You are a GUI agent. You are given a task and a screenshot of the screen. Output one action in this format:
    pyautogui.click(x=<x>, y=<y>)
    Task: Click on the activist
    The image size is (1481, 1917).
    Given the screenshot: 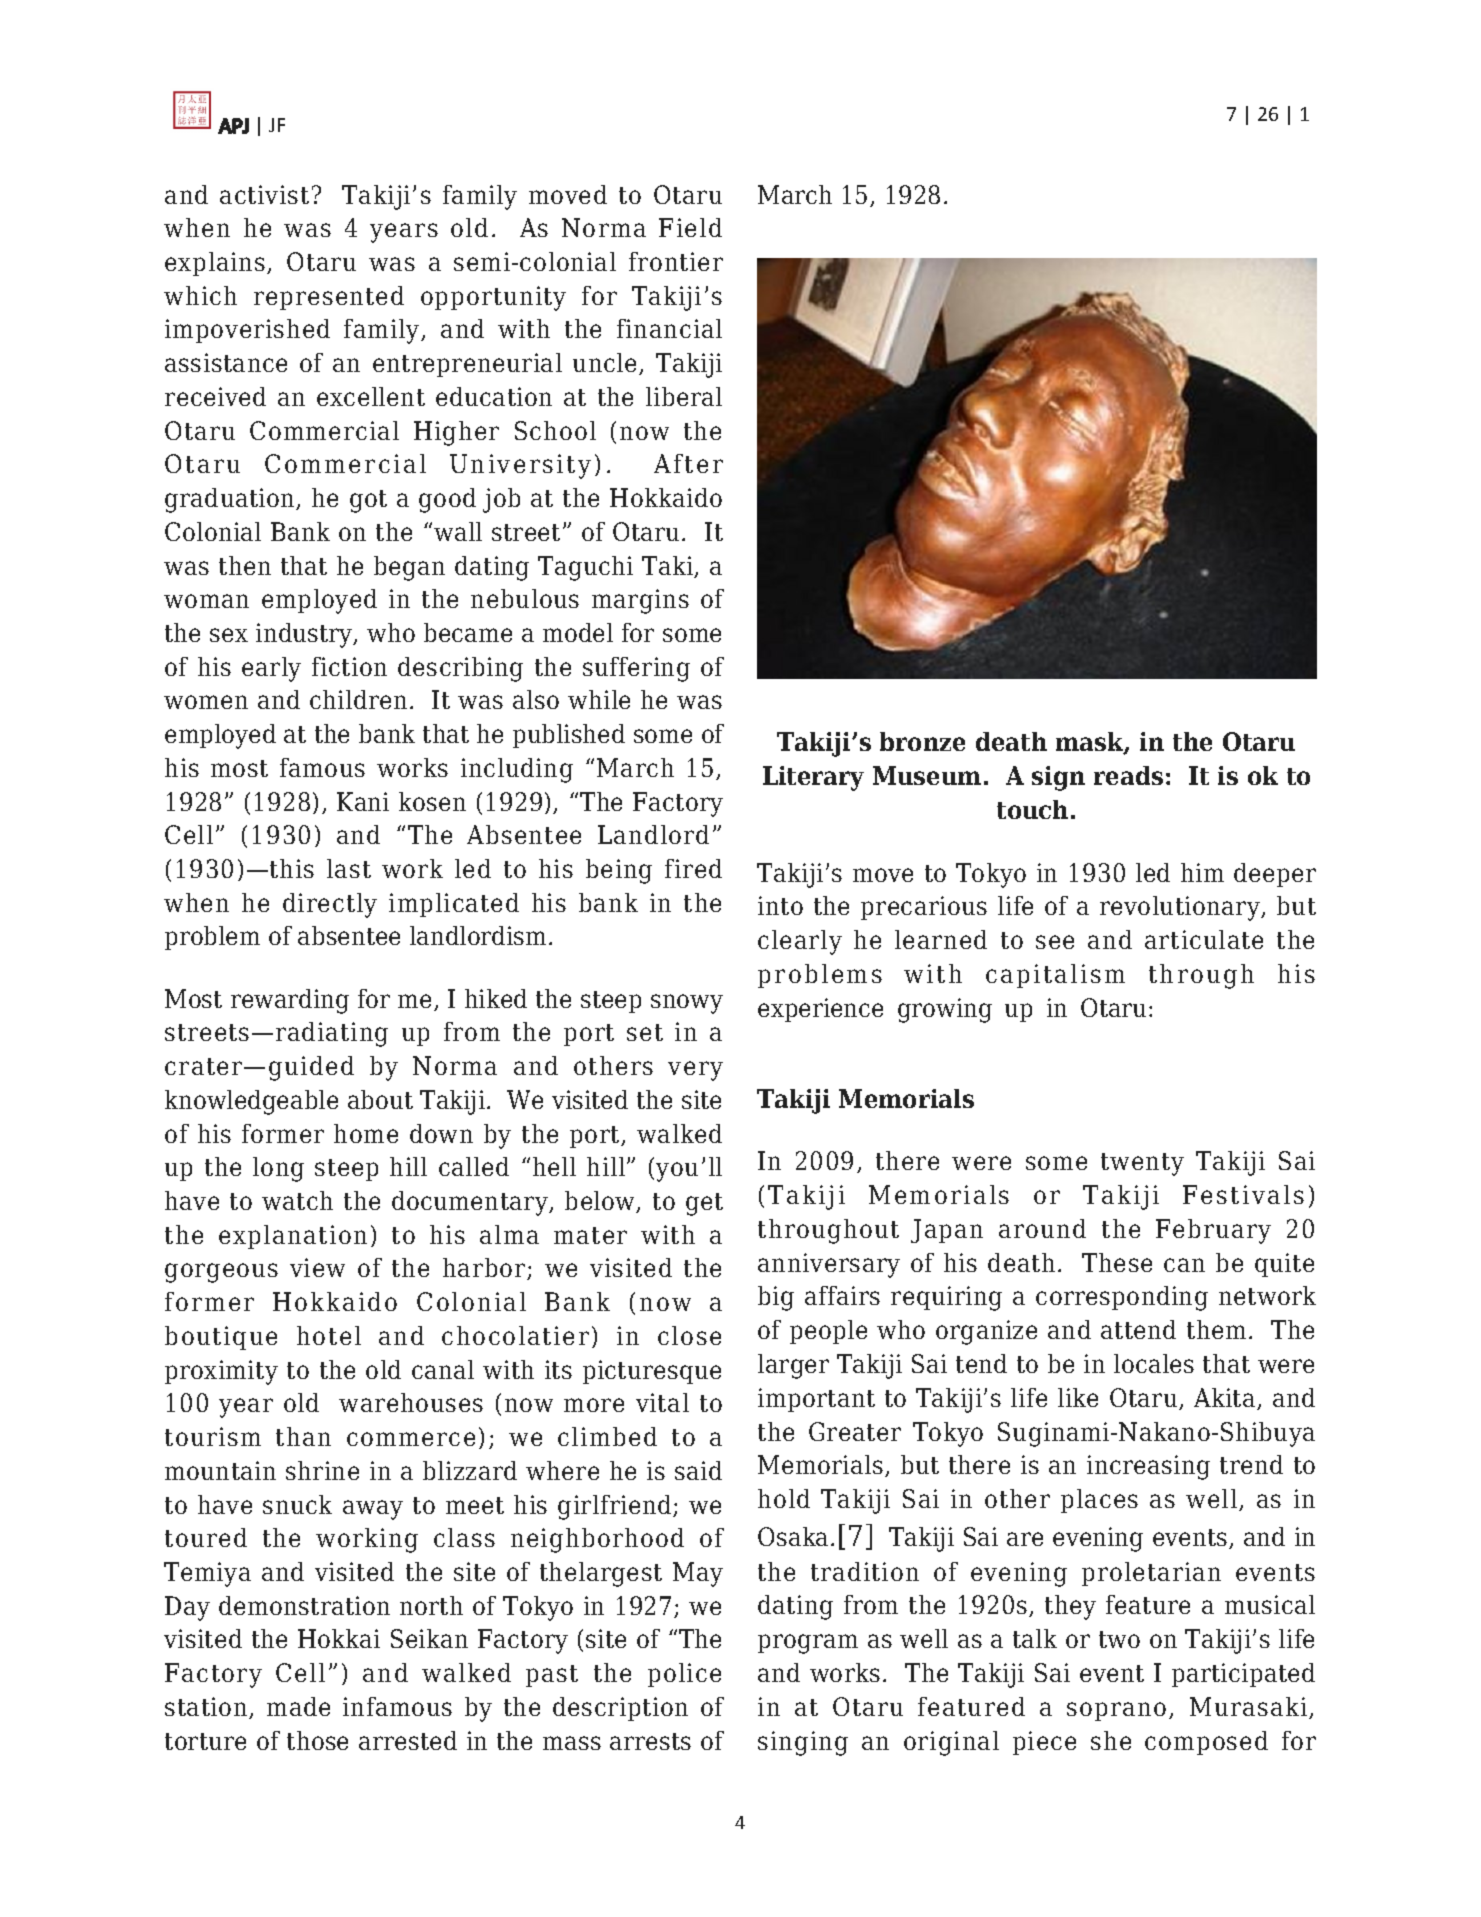 What is the action you would take?
    pyautogui.click(x=264, y=194)
